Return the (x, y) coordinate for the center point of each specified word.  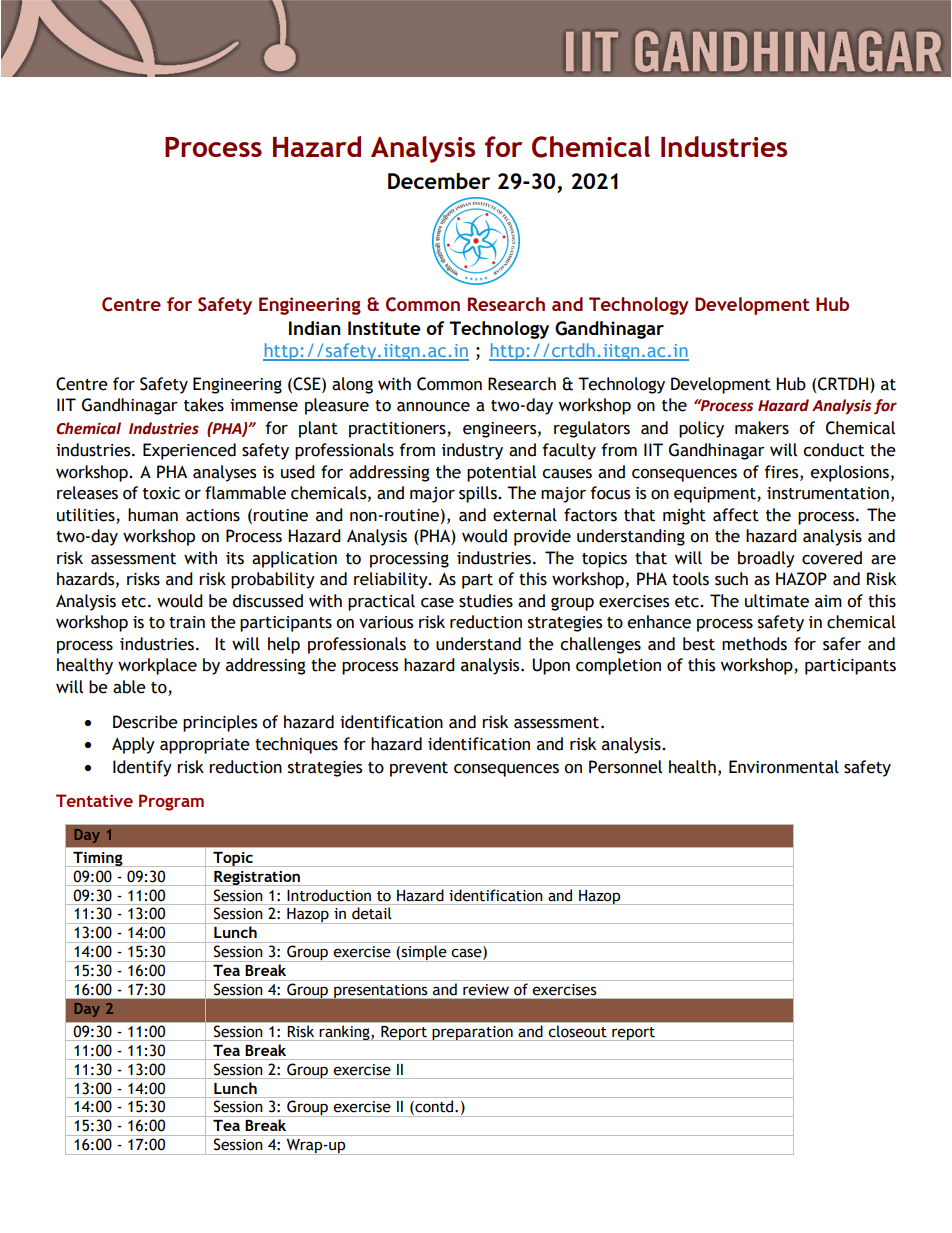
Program (171, 802)
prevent (419, 769)
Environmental (784, 767)
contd (434, 1107)
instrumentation (828, 493)
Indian (315, 328)
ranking (345, 1032)
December (439, 180)
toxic (161, 493)
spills (479, 494)
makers (762, 428)
